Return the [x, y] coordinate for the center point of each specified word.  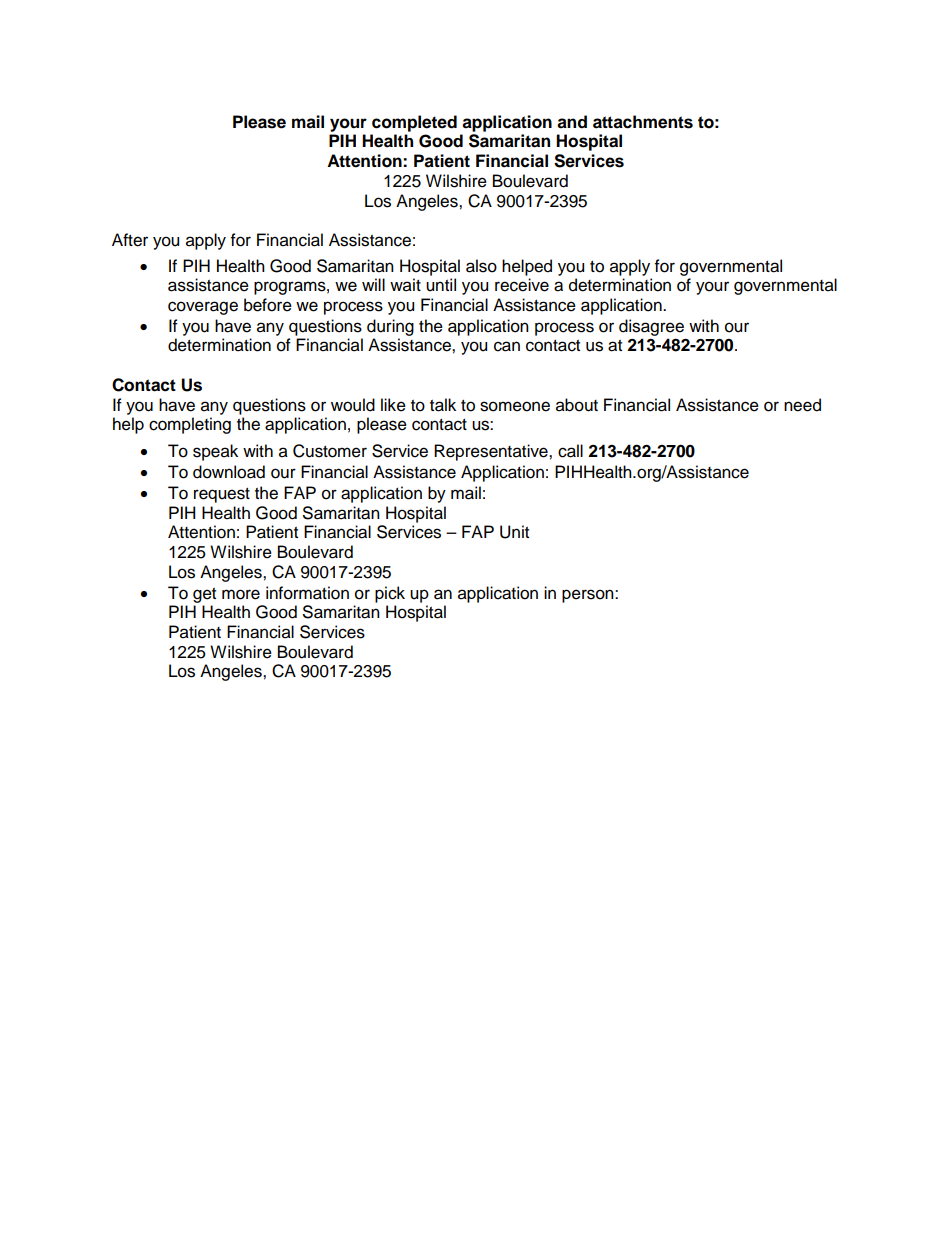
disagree [651, 327]
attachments [643, 122]
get [204, 595]
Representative [492, 452]
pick [390, 594]
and [572, 122]
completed [414, 123]
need [802, 405]
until [441, 285]
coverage [203, 308]
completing [190, 425]
